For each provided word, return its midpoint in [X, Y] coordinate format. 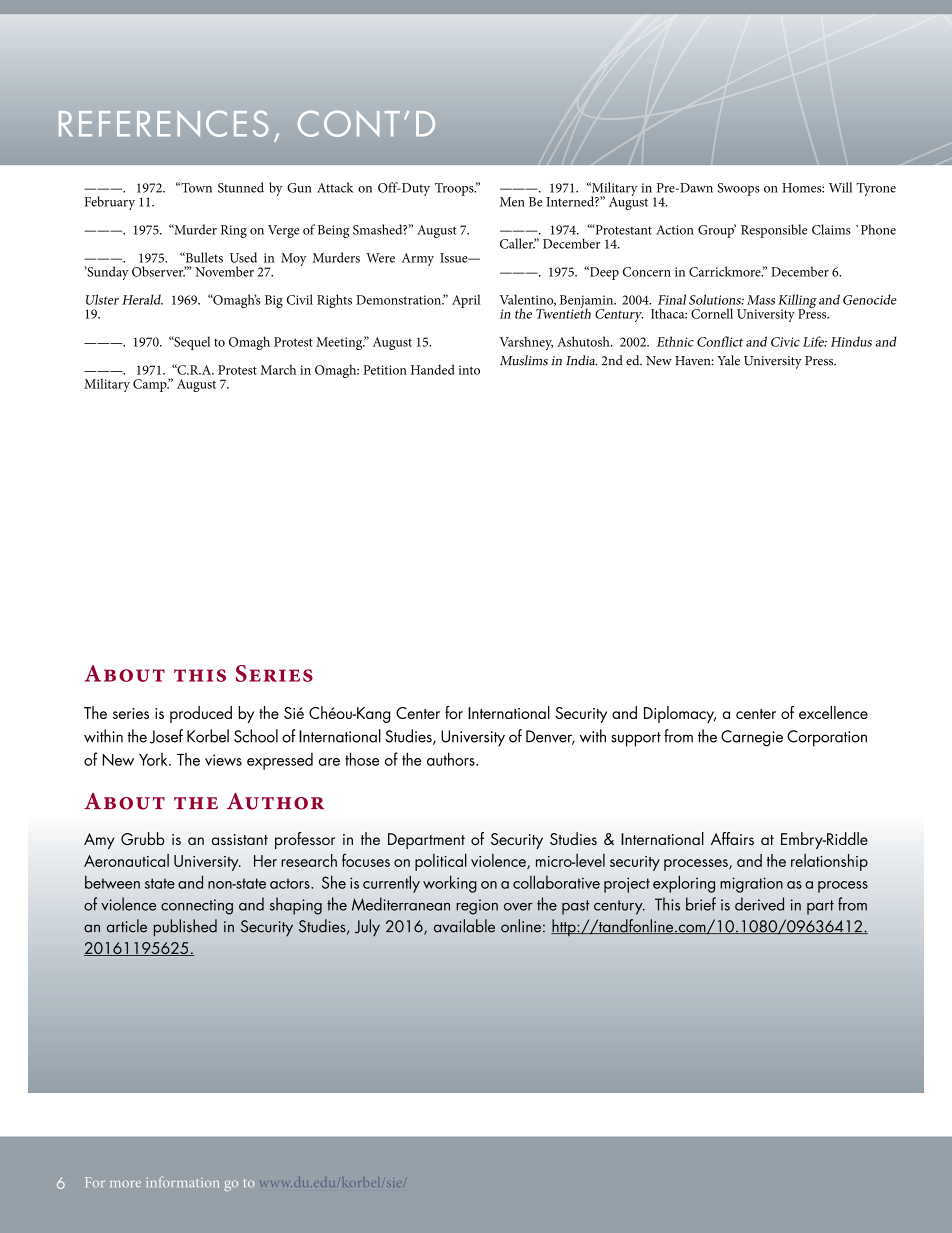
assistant [240, 839]
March [278, 369]
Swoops [738, 189]
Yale [728, 360]
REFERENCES [163, 123]
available [464, 926]
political [441, 862]
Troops [455, 189]
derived [759, 904]
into [469, 370]
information [182, 1182]
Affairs [732, 838]
